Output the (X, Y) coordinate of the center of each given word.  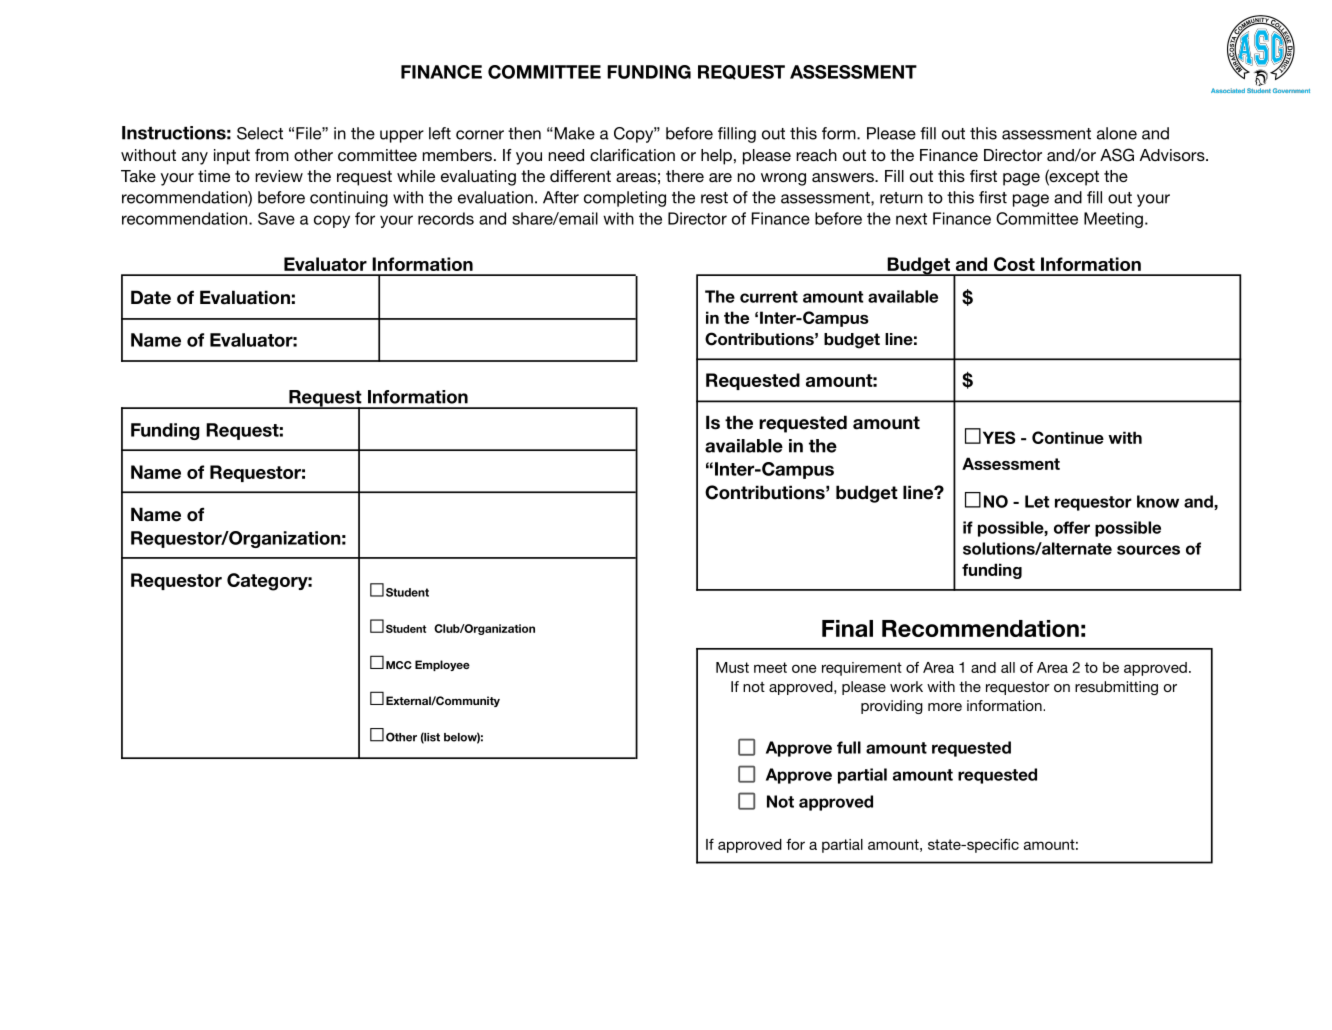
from (272, 155)
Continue (1068, 437)
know (1158, 501)
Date (151, 297)
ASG (1117, 155)
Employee (442, 665)
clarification (632, 155)
